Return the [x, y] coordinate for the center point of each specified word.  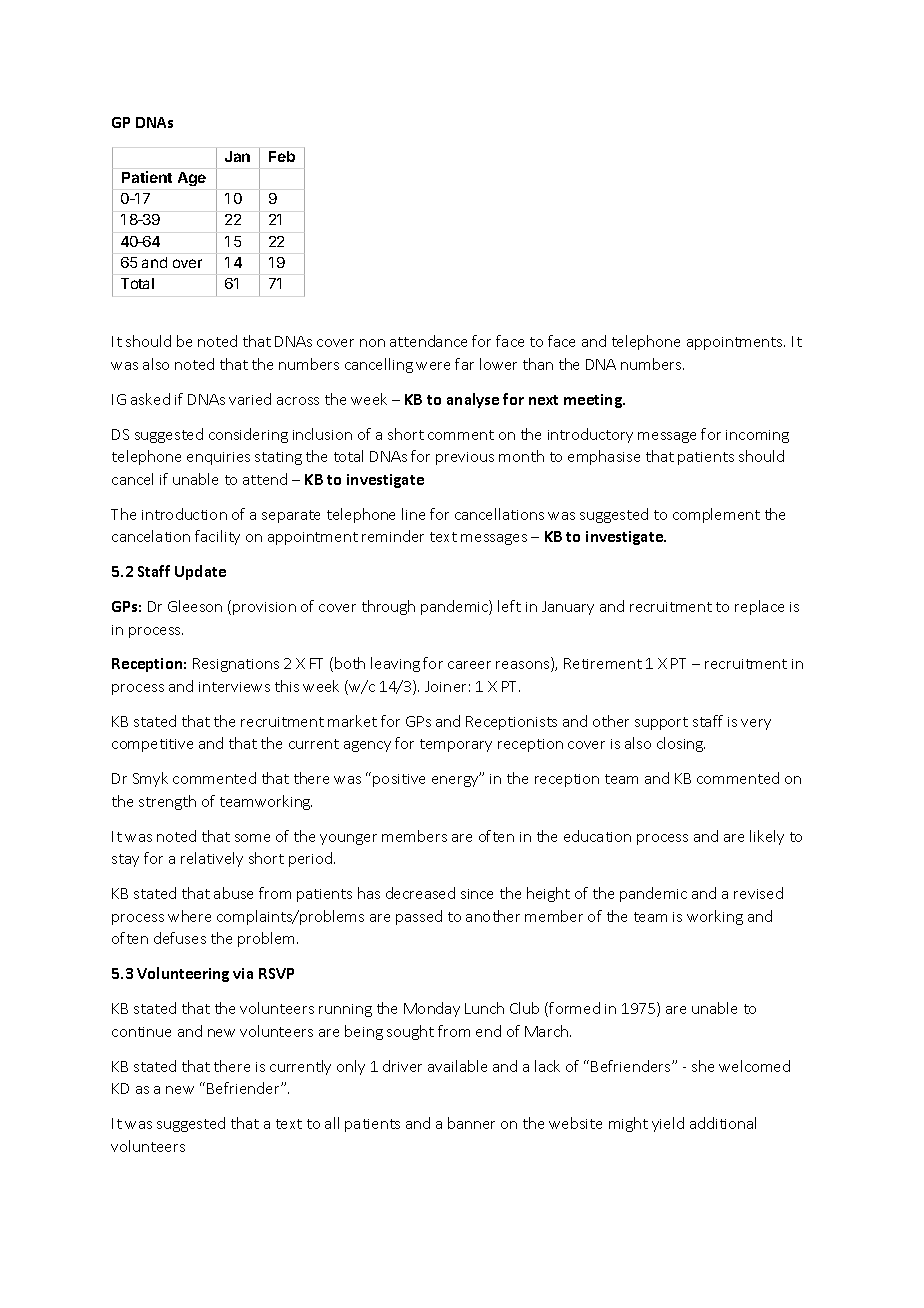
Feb [282, 156]
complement [716, 515]
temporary [456, 745]
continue [141, 1032]
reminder [393, 536]
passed [419, 917]
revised [758, 893]
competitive [152, 745]
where [189, 916]
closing [681, 744]
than [538, 364]
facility [217, 537]
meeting [594, 401]
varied [250, 399]
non [372, 343]
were [433, 366]
